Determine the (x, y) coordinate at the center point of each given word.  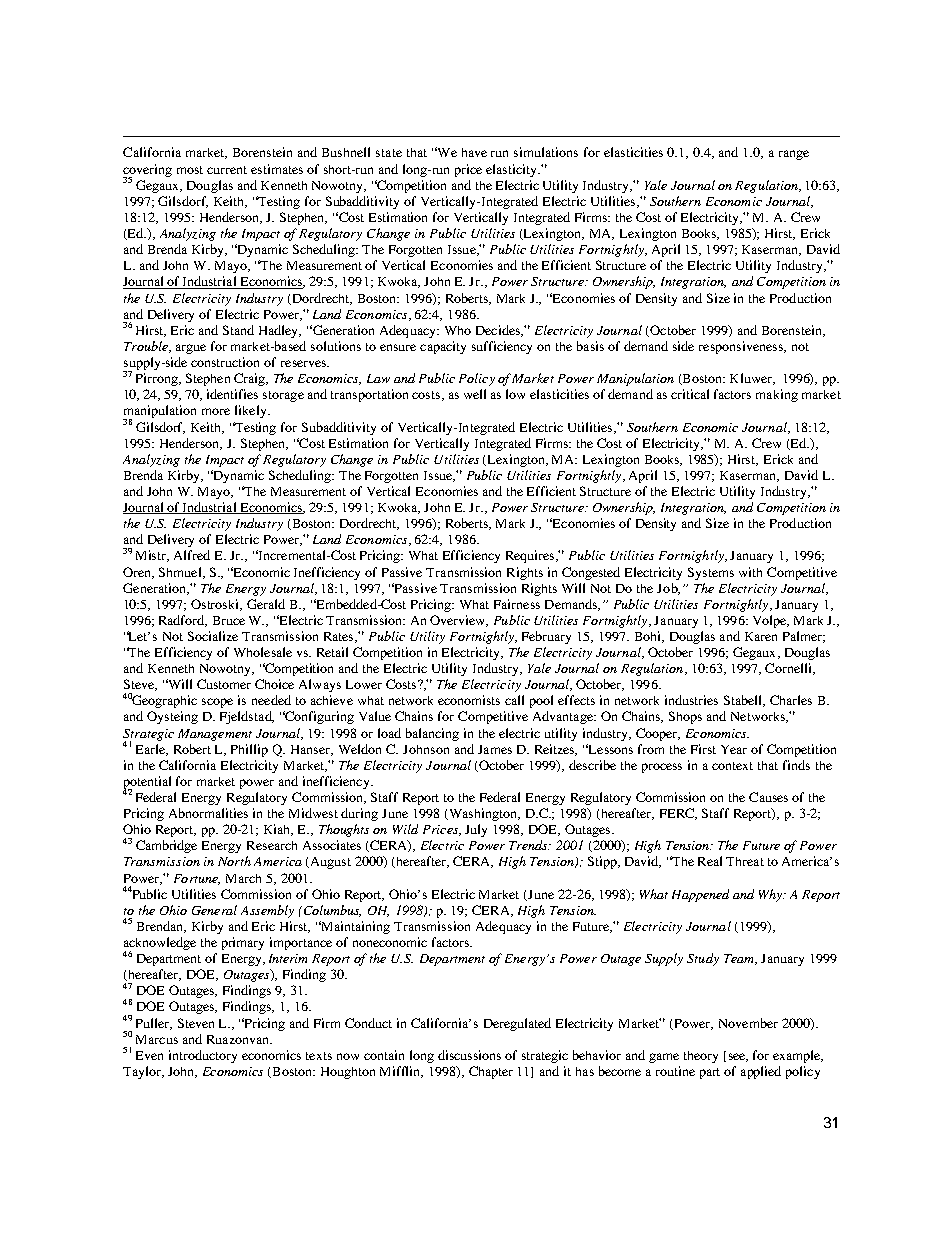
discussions (469, 1055)
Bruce (229, 620)
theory (701, 1057)
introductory (203, 1056)
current (227, 170)
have (474, 152)
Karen (761, 636)
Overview (459, 621)
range (794, 155)
